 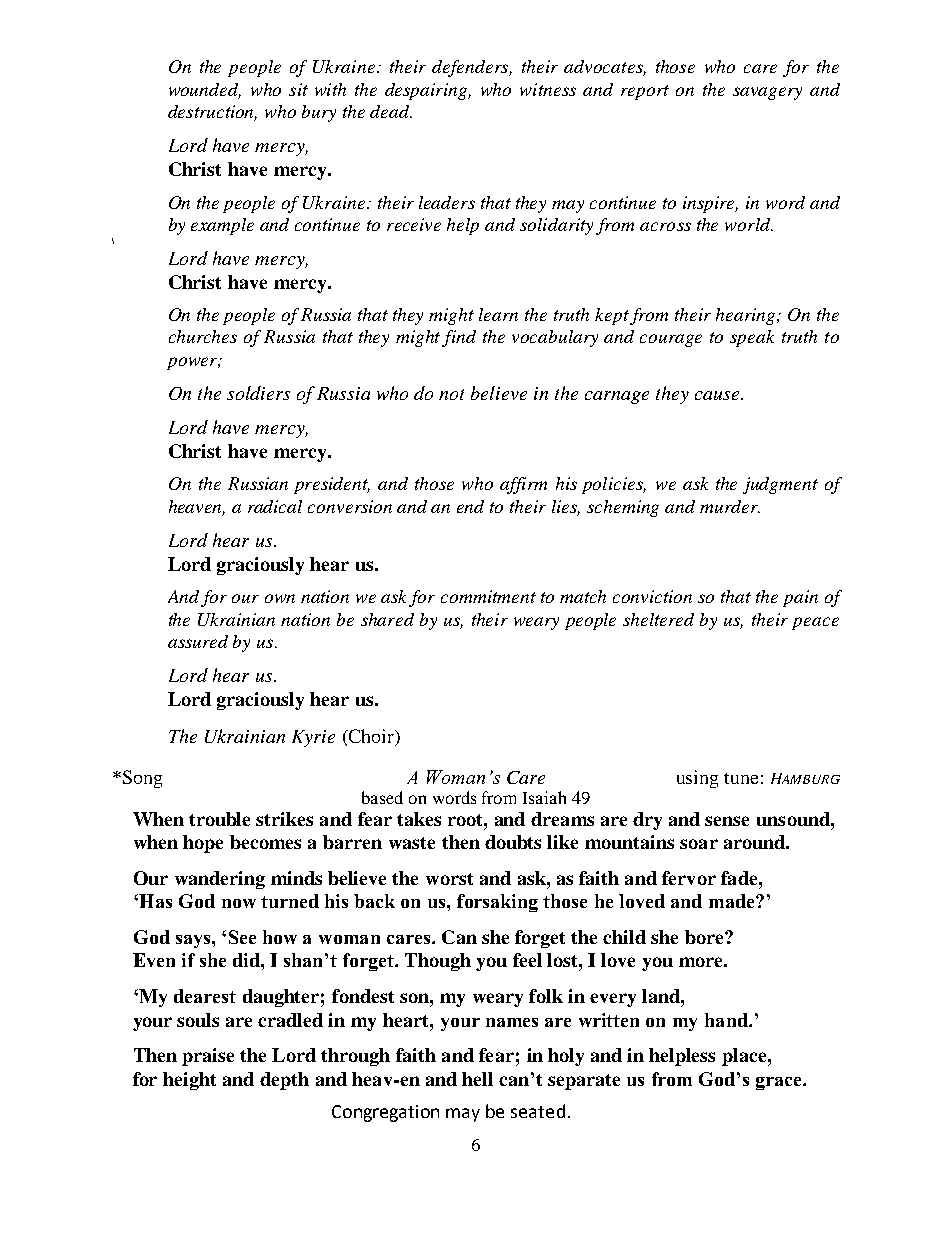 What do you see at coordinates (198, 641) in the screenshot?
I see `assured` at bounding box center [198, 641].
